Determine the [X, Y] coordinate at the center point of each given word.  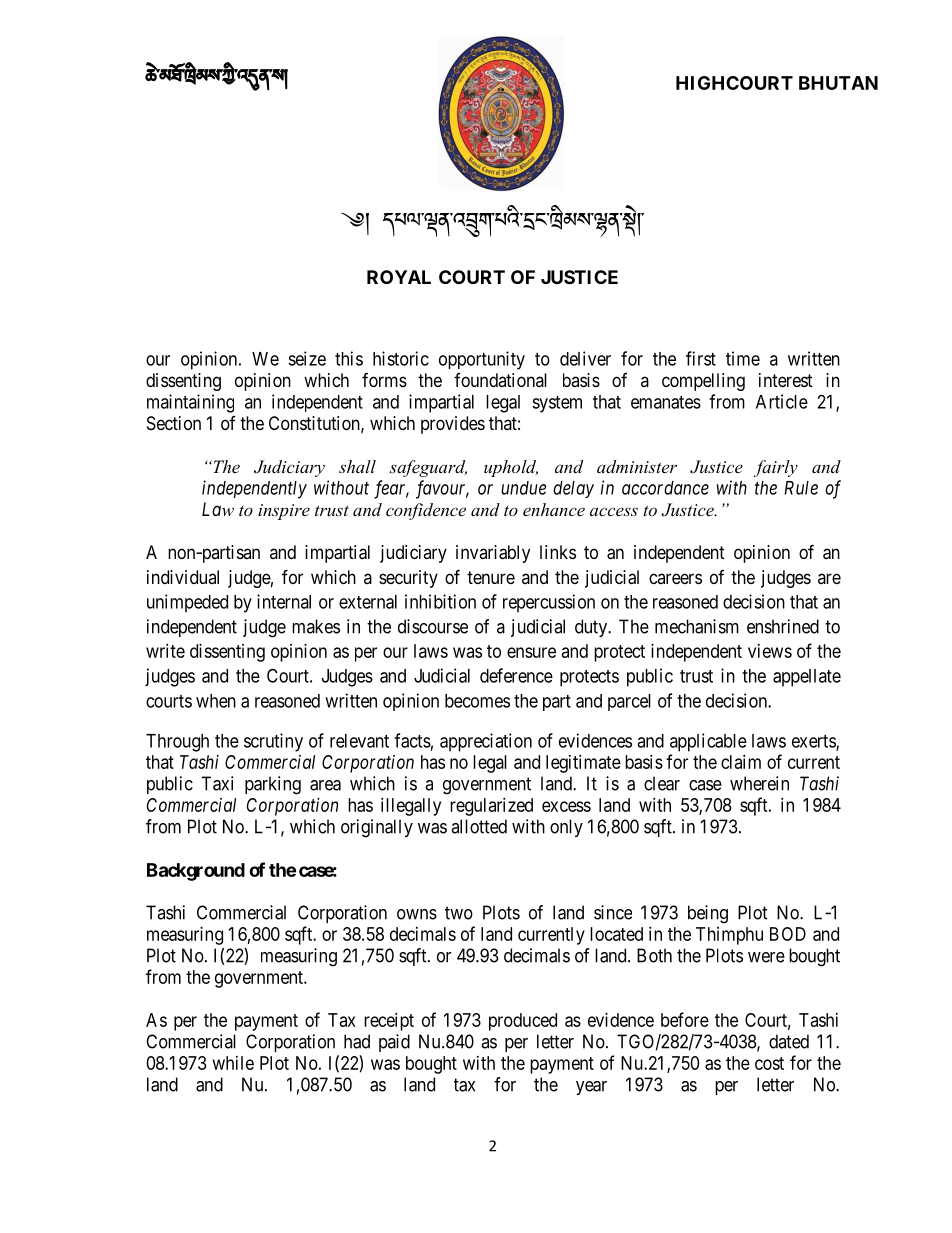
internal [284, 601]
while [233, 1063]
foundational [500, 380]
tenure [491, 577]
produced [523, 1022]
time [743, 358]
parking [273, 785]
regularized [491, 807]
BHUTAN [838, 83]
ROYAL [399, 277]
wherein [759, 783]
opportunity [482, 360]
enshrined [783, 626]
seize [307, 358]
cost [769, 1063]
